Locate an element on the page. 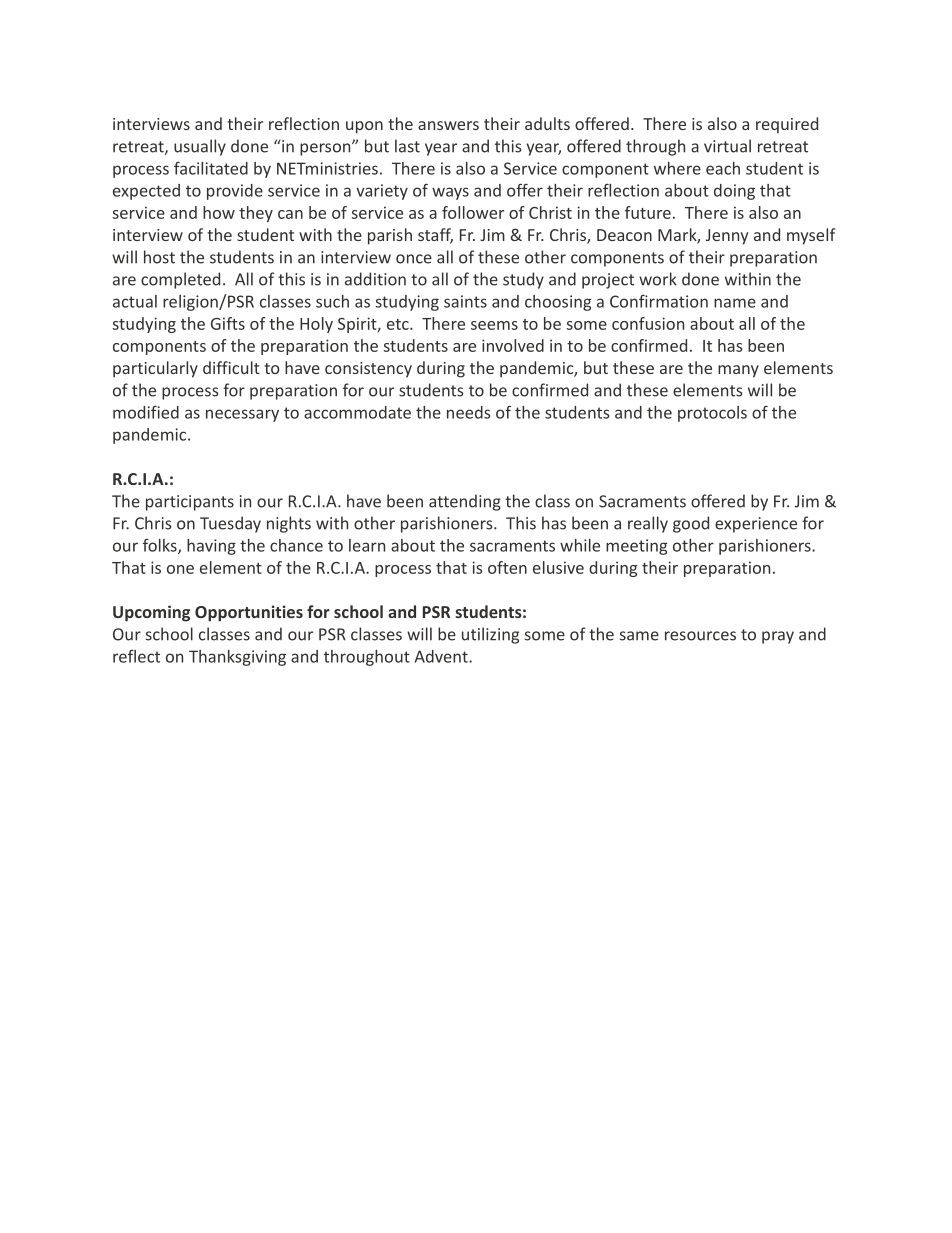  Thanksgiving is located at coordinates (237, 658).
